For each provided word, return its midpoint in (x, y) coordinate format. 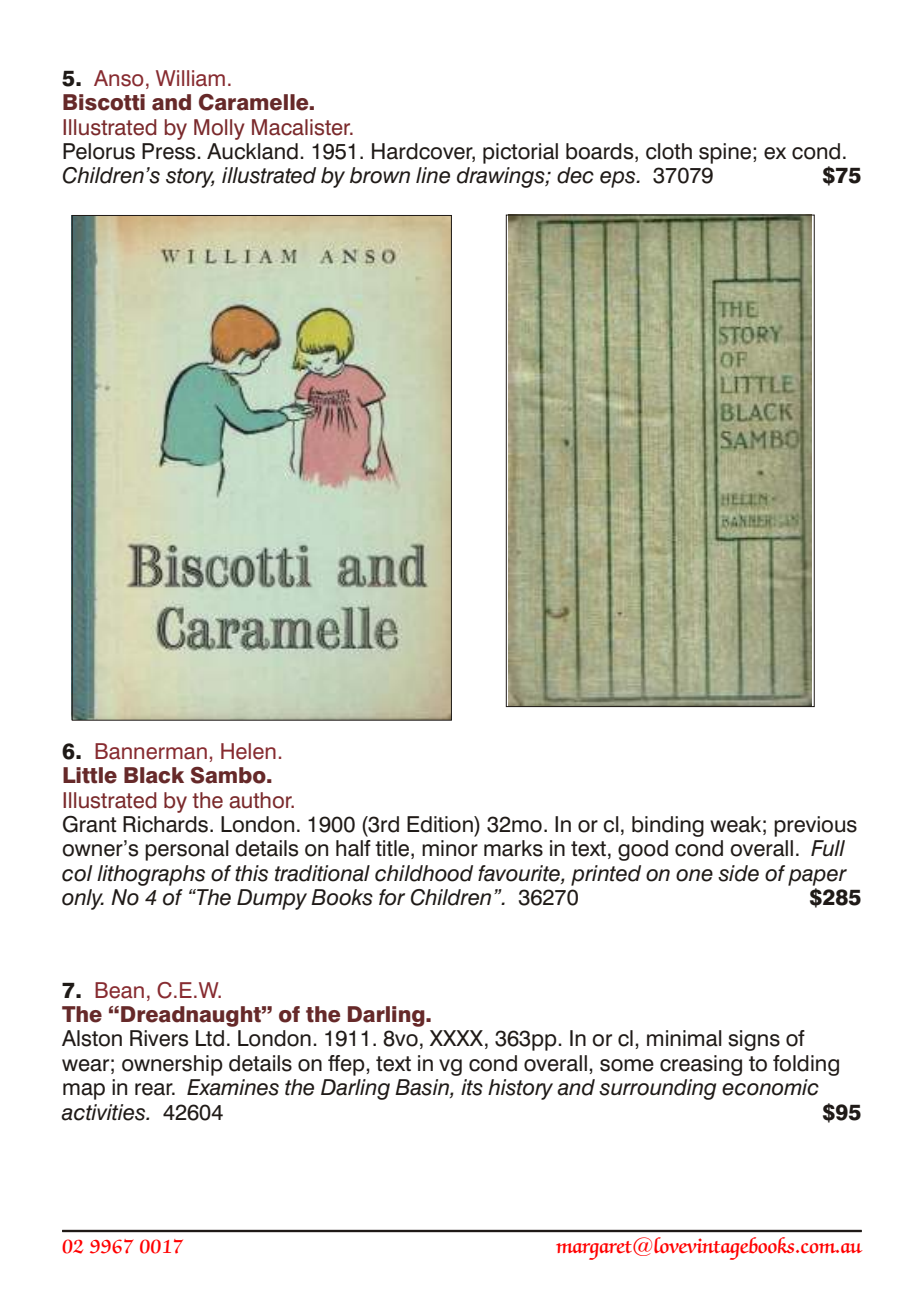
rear (155, 1089)
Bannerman (151, 751)
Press (170, 151)
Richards (165, 824)
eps (619, 179)
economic (770, 1087)
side (738, 873)
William (190, 78)
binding (668, 826)
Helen (248, 751)
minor (450, 848)
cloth (669, 151)
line (433, 175)
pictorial (520, 153)
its (472, 1087)
